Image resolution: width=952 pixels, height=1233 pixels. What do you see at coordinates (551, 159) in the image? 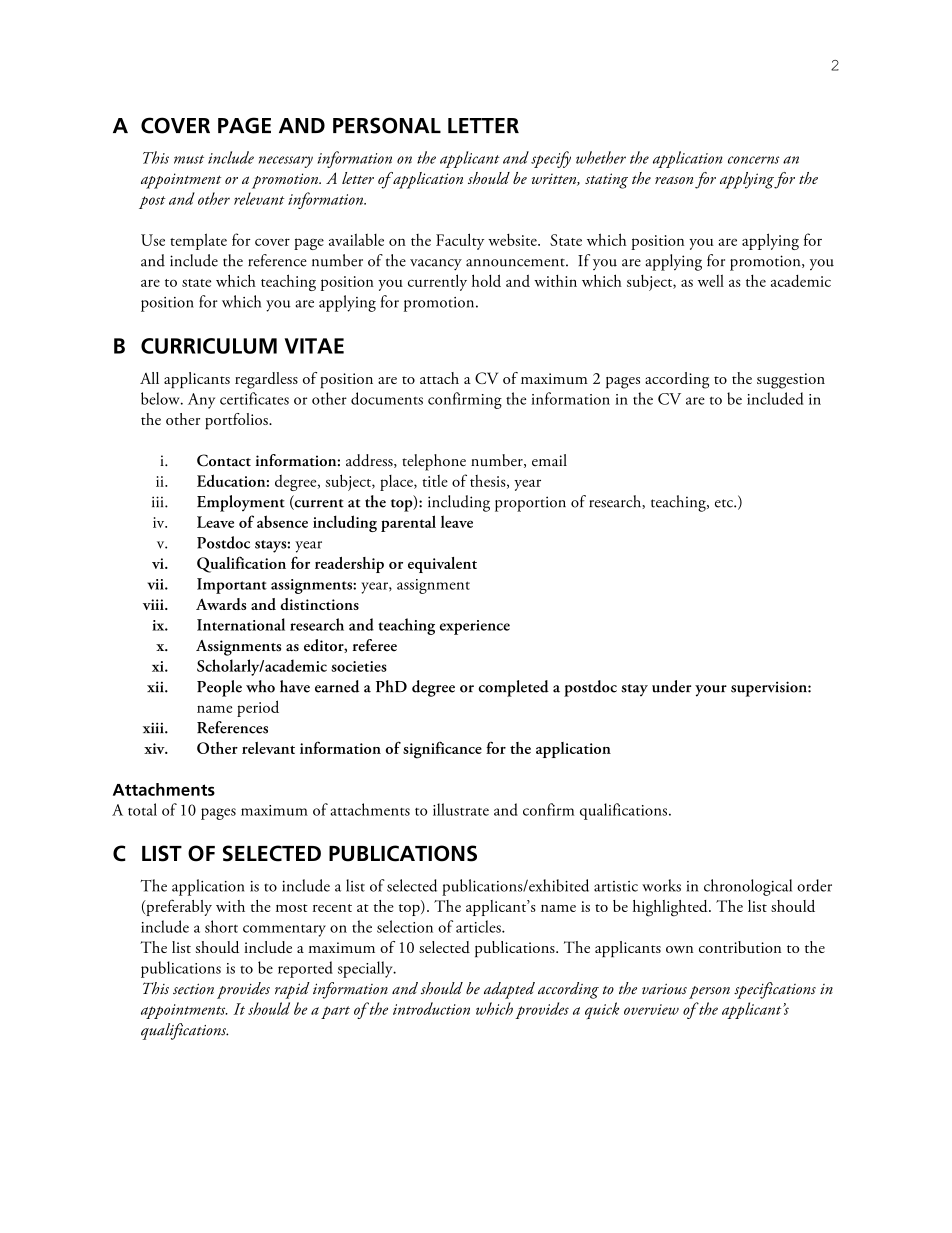
I see `specify` at bounding box center [551, 159].
